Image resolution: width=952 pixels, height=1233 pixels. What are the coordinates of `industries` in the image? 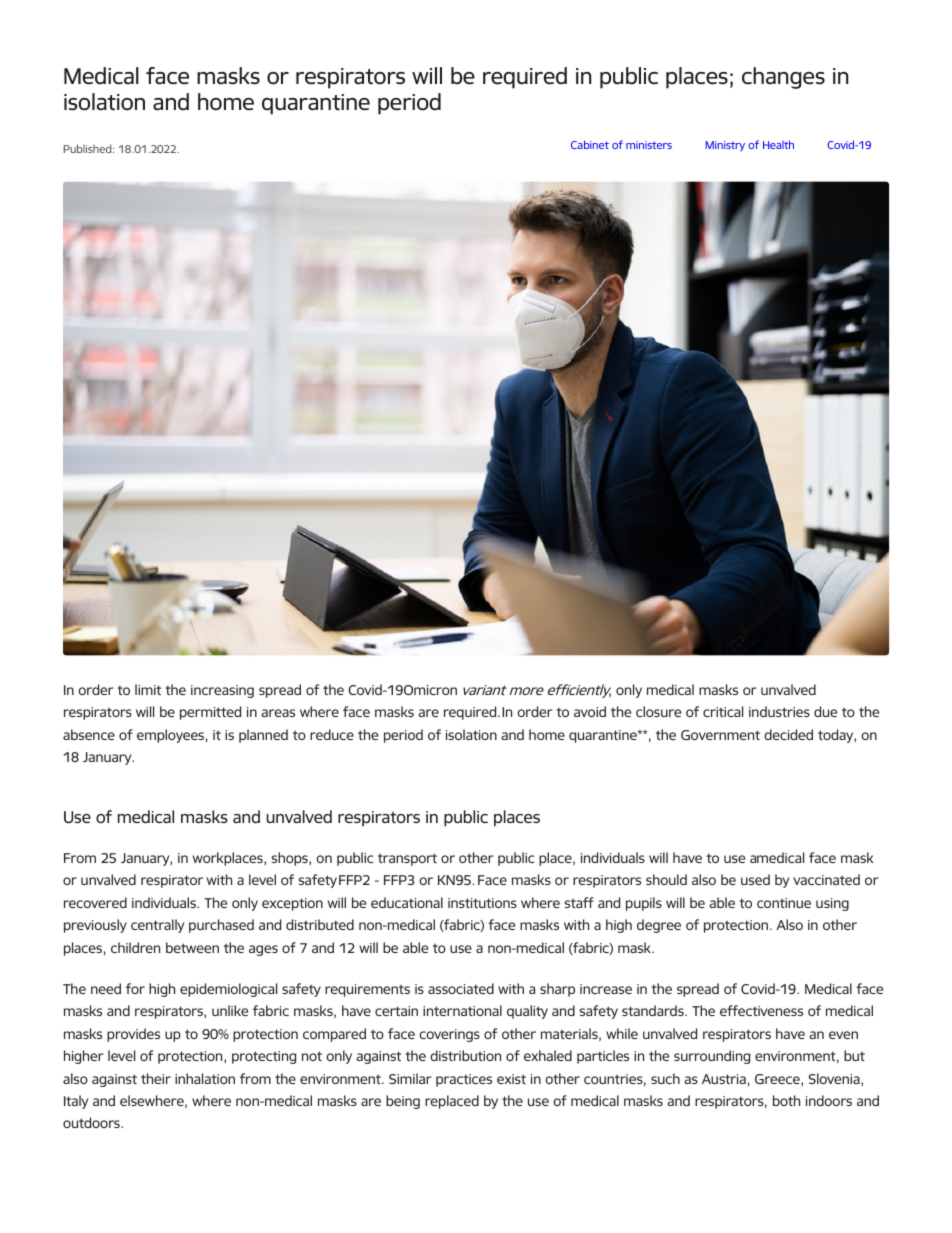 It's located at (779, 711).
